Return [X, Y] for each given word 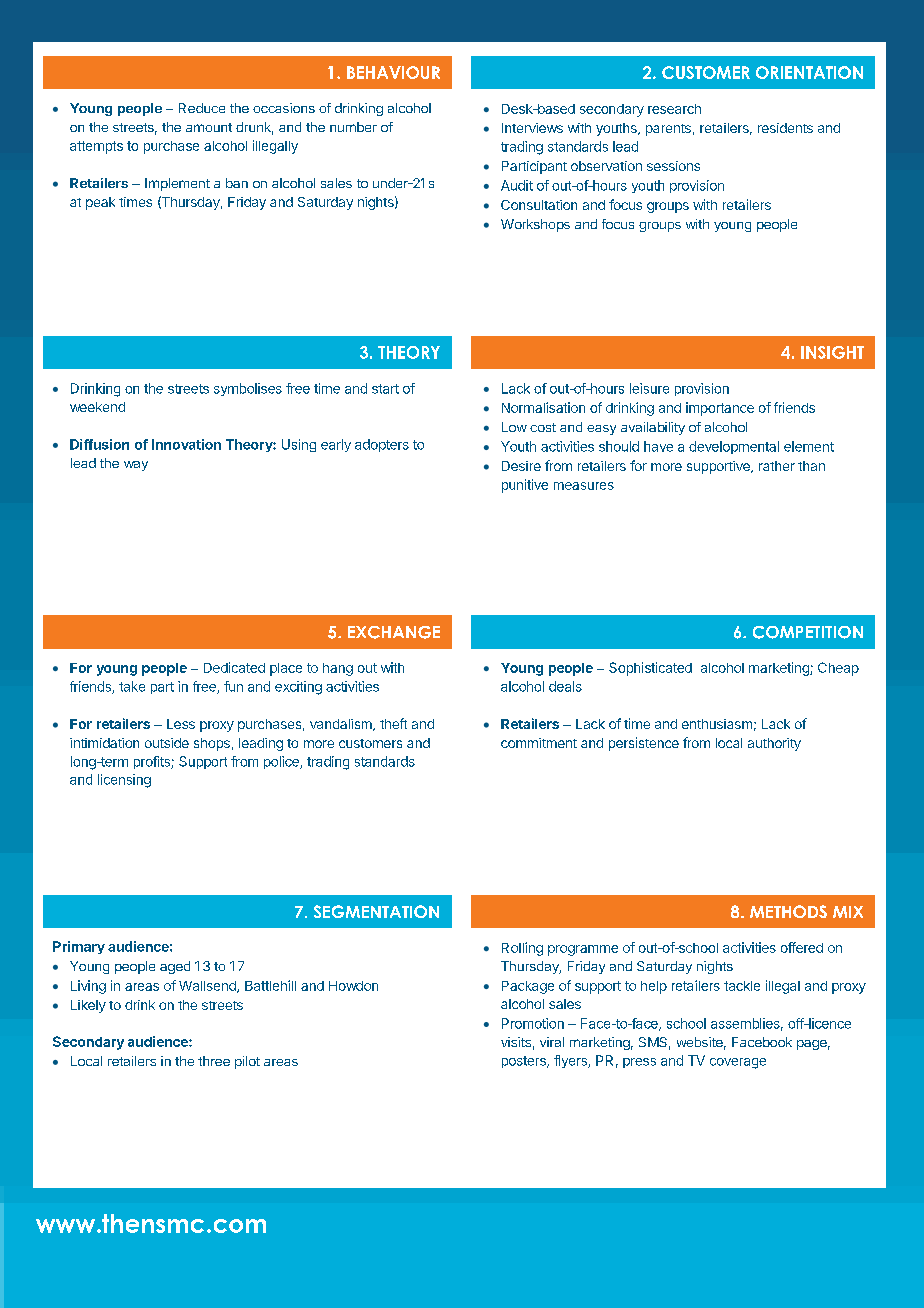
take [132, 686]
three [214, 1061]
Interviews [532, 128]
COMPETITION [808, 632]
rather [777, 466]
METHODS [788, 911]
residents [785, 128]
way [136, 466]
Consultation [539, 205]
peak [100, 203]
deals [565, 686]
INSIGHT [832, 352]
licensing [124, 781]
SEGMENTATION [376, 911]
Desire [521, 466]
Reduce [202, 108]
